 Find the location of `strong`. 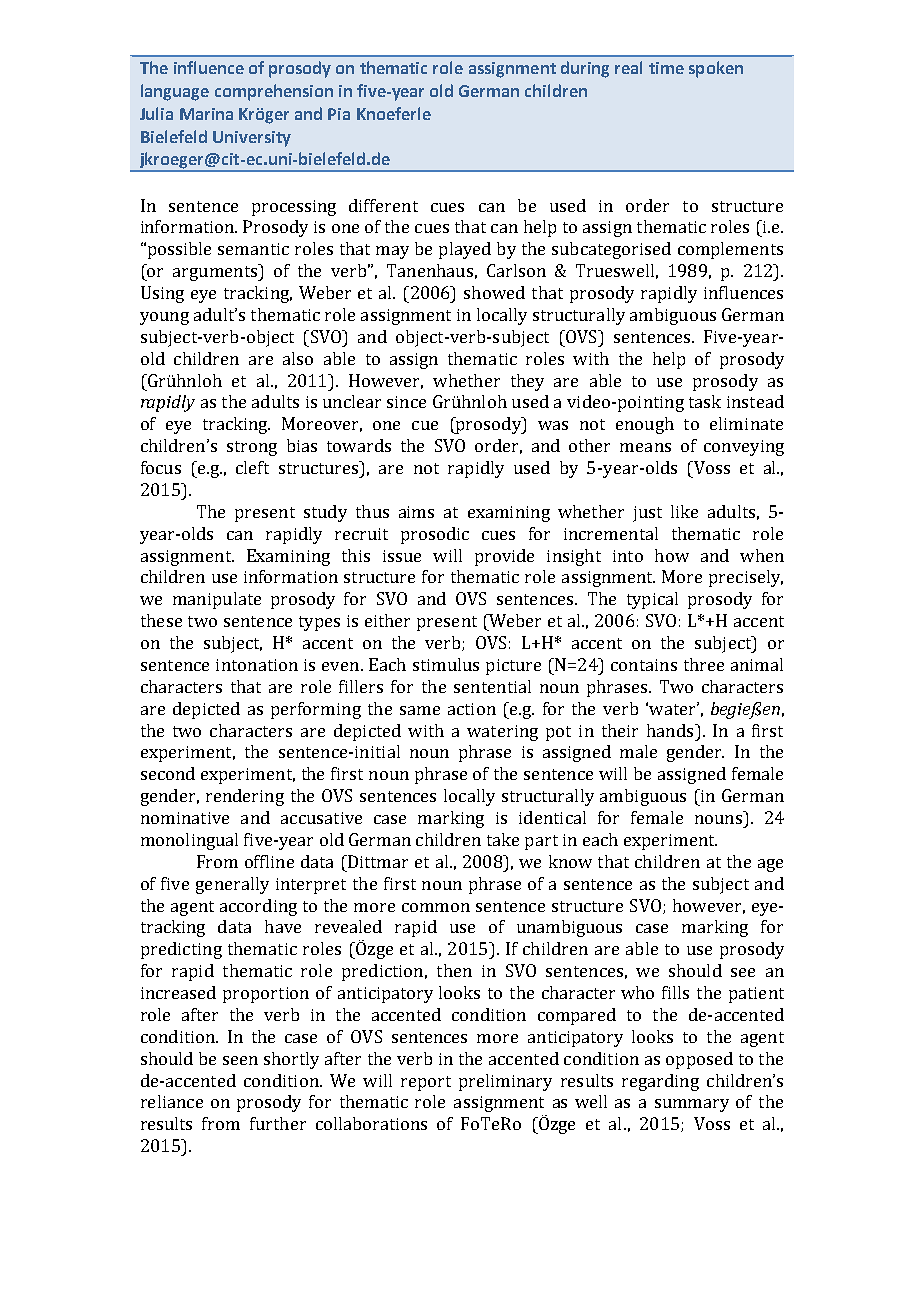

strong is located at coordinates (252, 448).
